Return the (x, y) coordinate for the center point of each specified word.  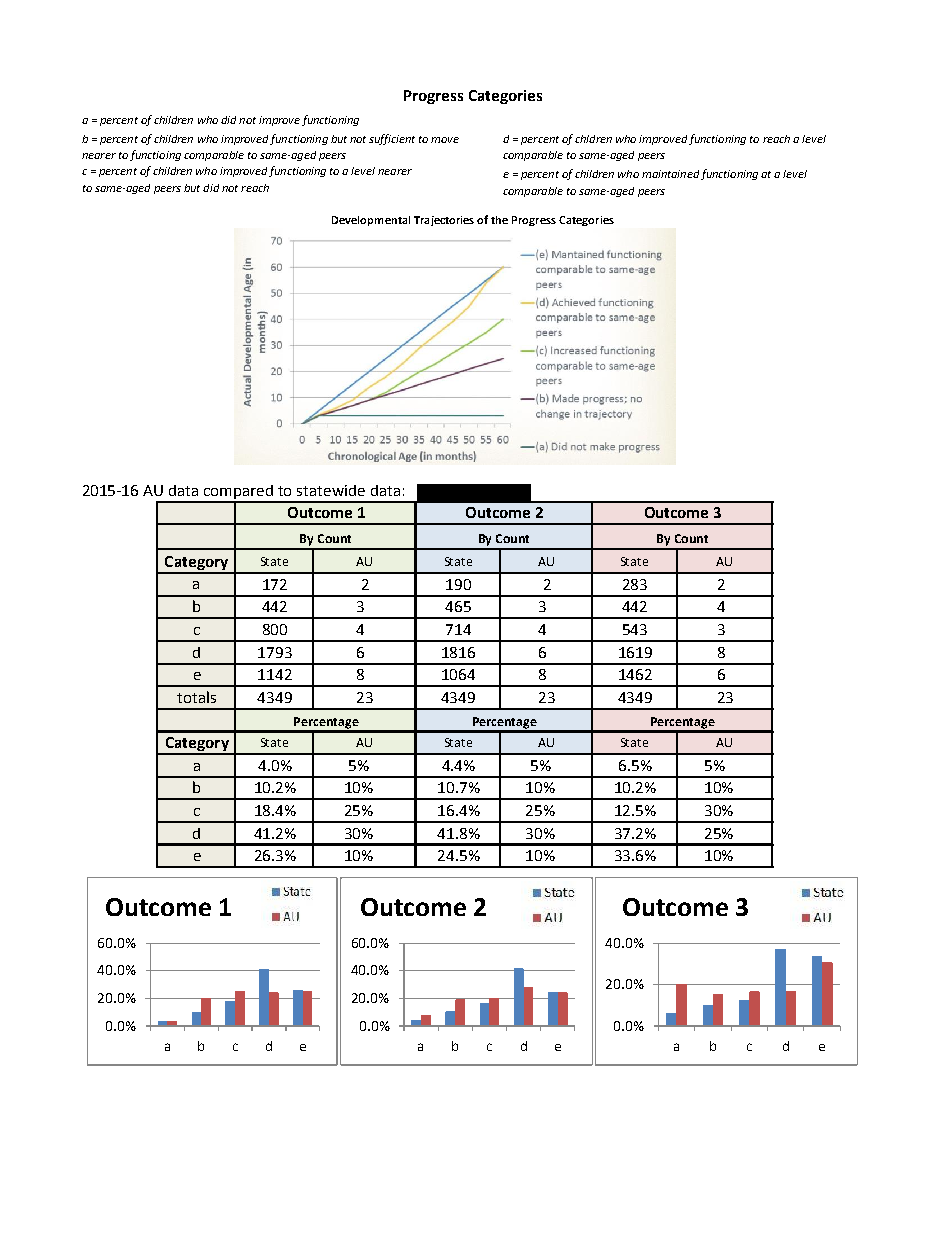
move (445, 140)
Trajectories (444, 221)
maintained (670, 174)
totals (196, 697)
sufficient (392, 139)
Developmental (371, 221)
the (499, 220)
